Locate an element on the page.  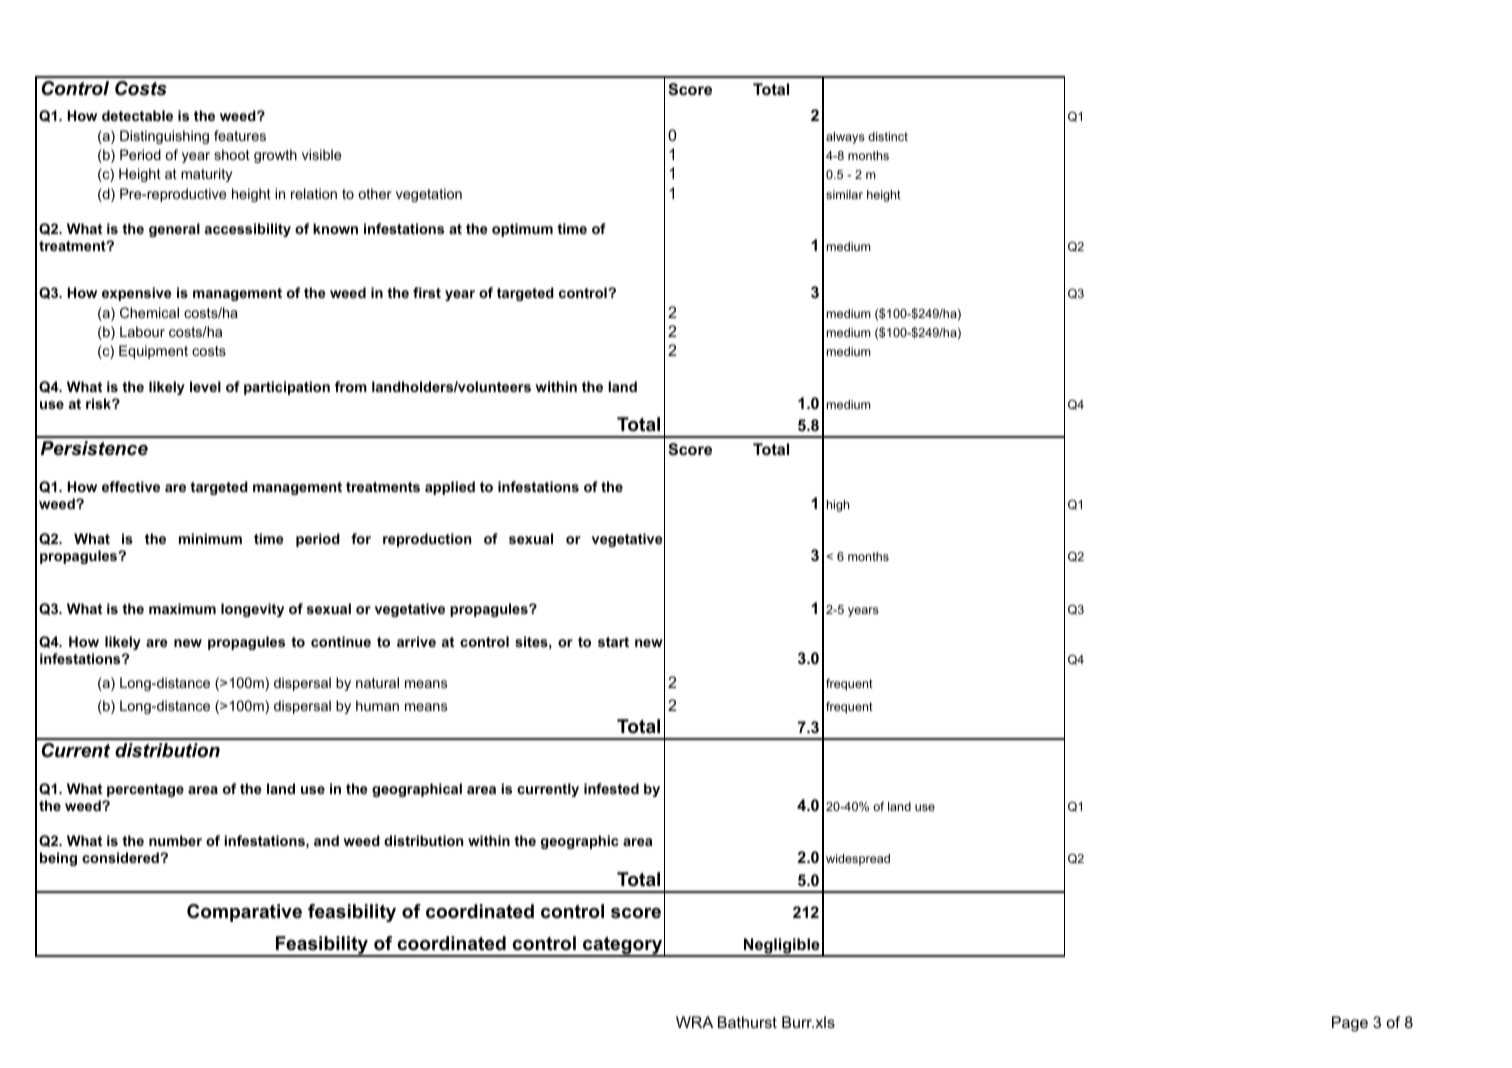
always is located at coordinates (845, 138).
